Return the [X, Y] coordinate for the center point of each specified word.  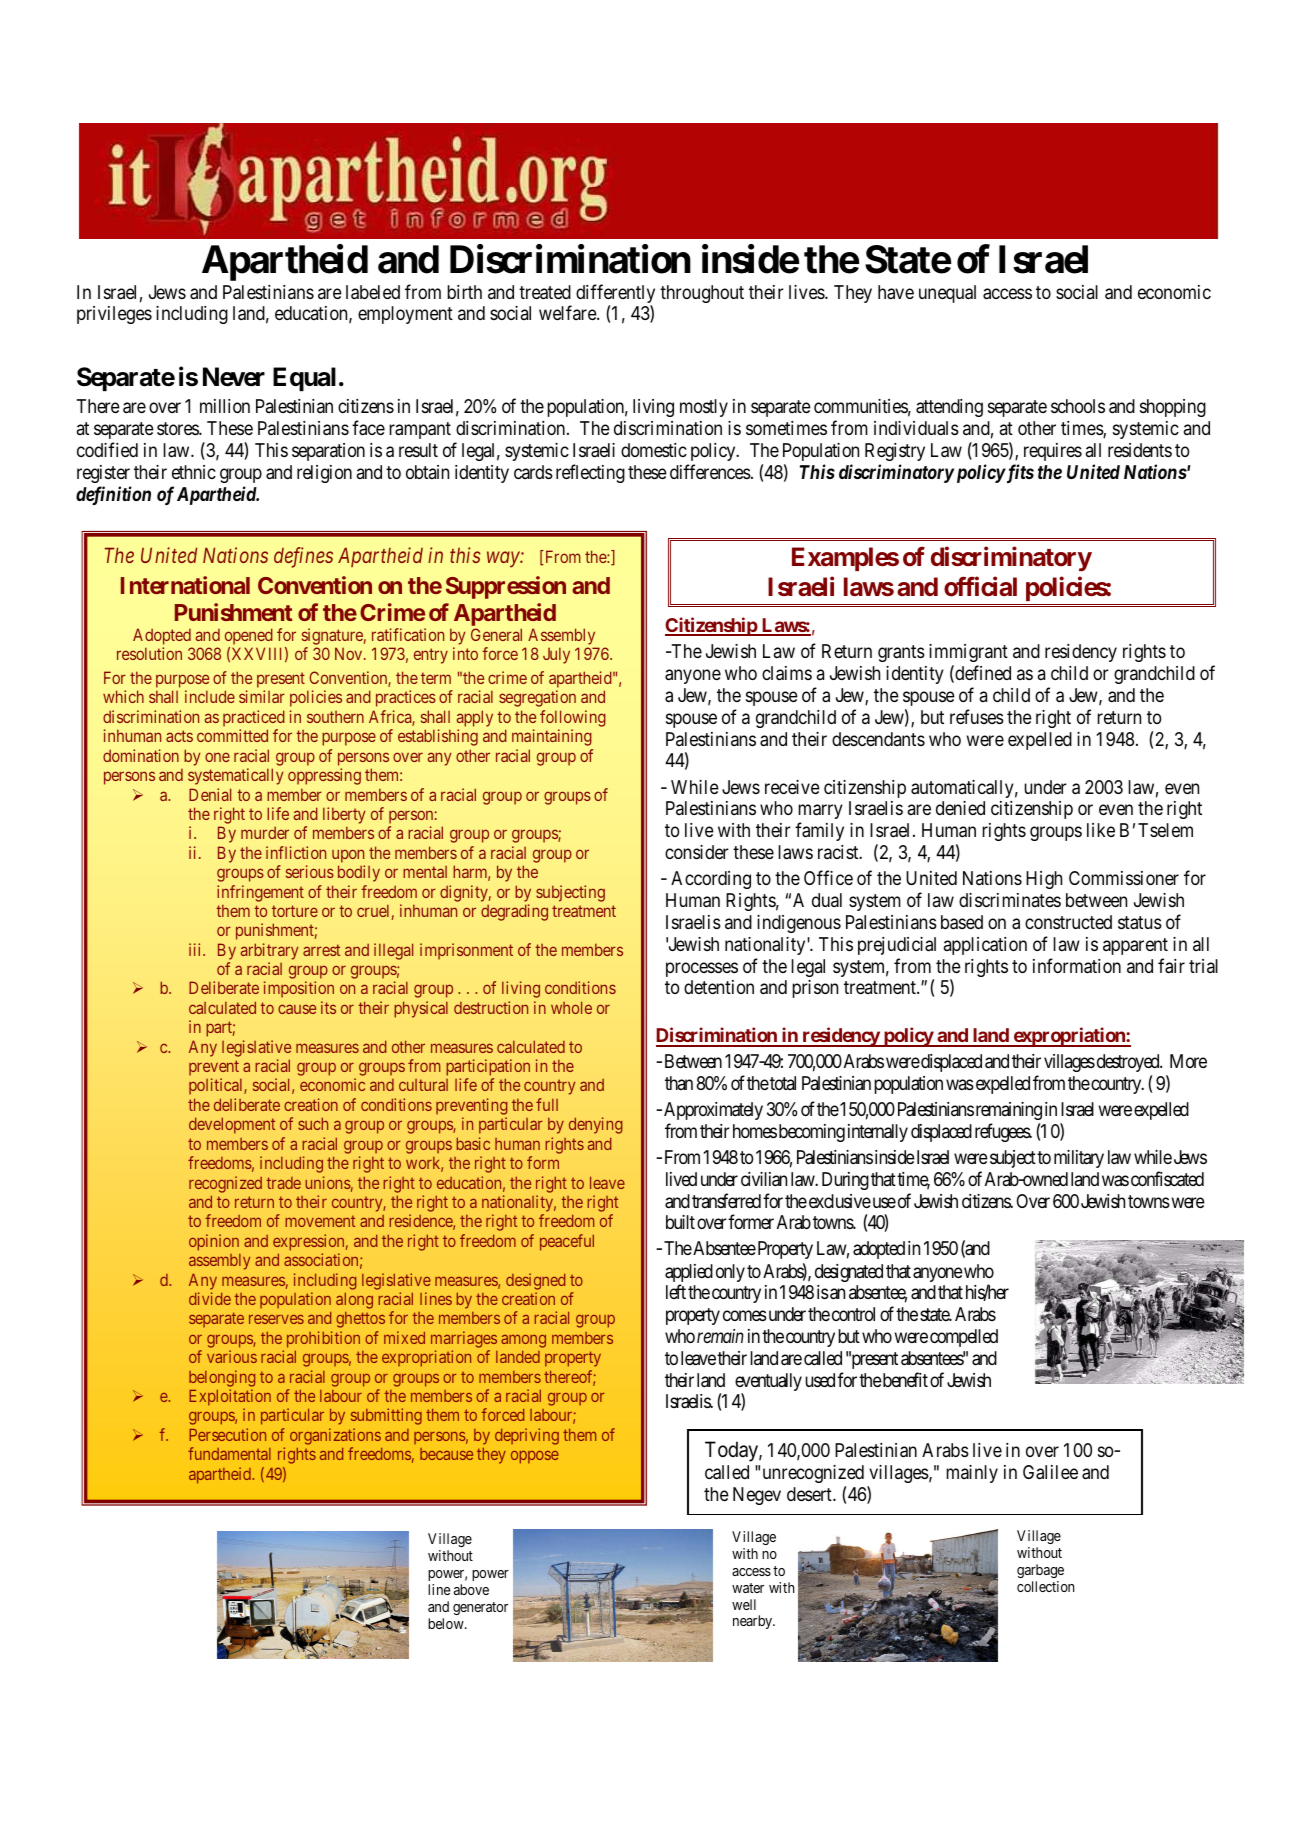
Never [234, 377]
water [748, 1588]
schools [1078, 406]
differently [615, 295]
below [447, 1623]
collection [1045, 1586]
